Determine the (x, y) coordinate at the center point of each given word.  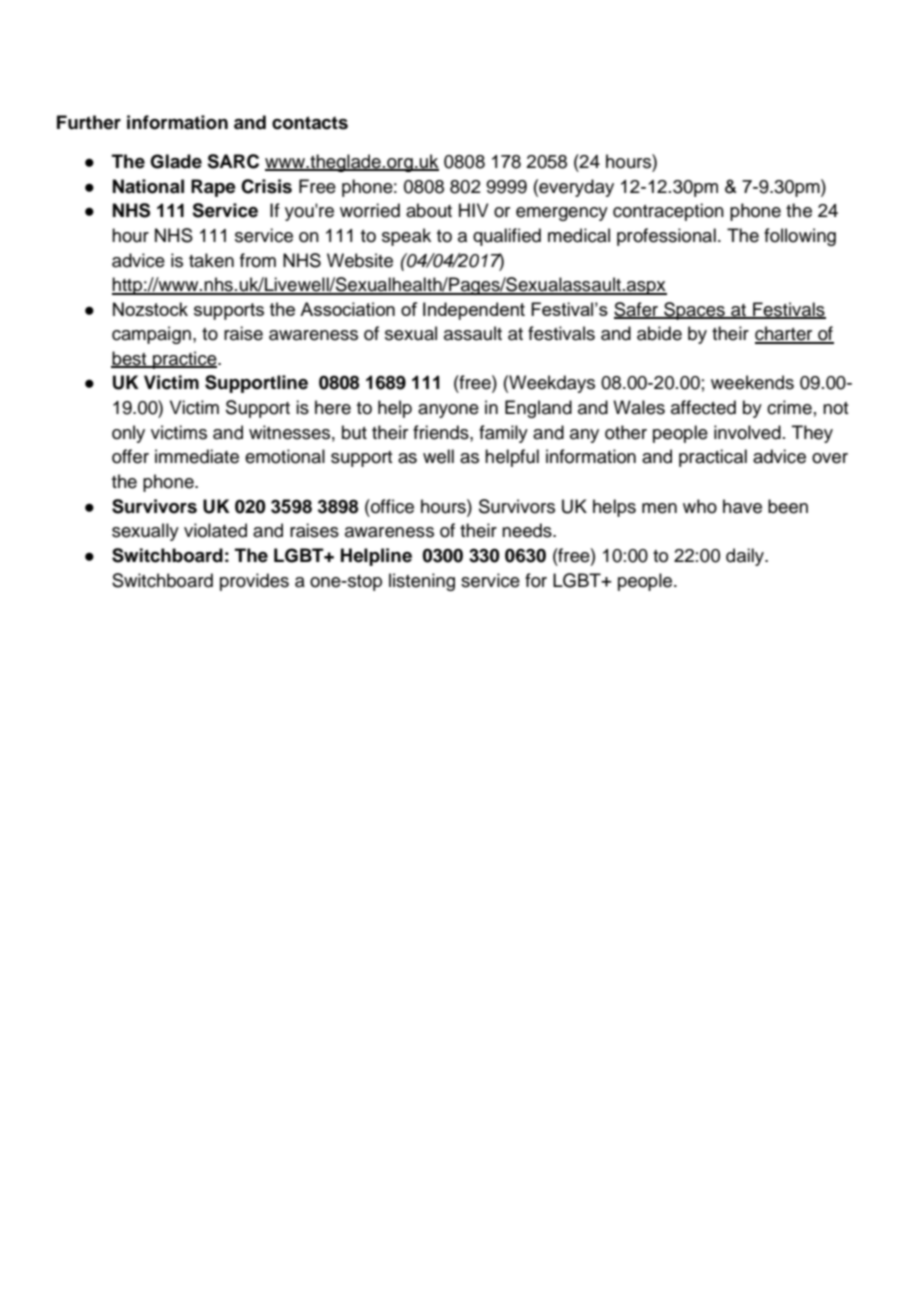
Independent (474, 311)
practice (185, 360)
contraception (668, 212)
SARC (233, 161)
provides (254, 582)
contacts (310, 123)
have (742, 506)
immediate (197, 456)
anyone (448, 411)
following (800, 237)
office (391, 506)
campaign (153, 335)
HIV (474, 210)
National (148, 186)
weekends (752, 382)
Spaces (694, 311)
